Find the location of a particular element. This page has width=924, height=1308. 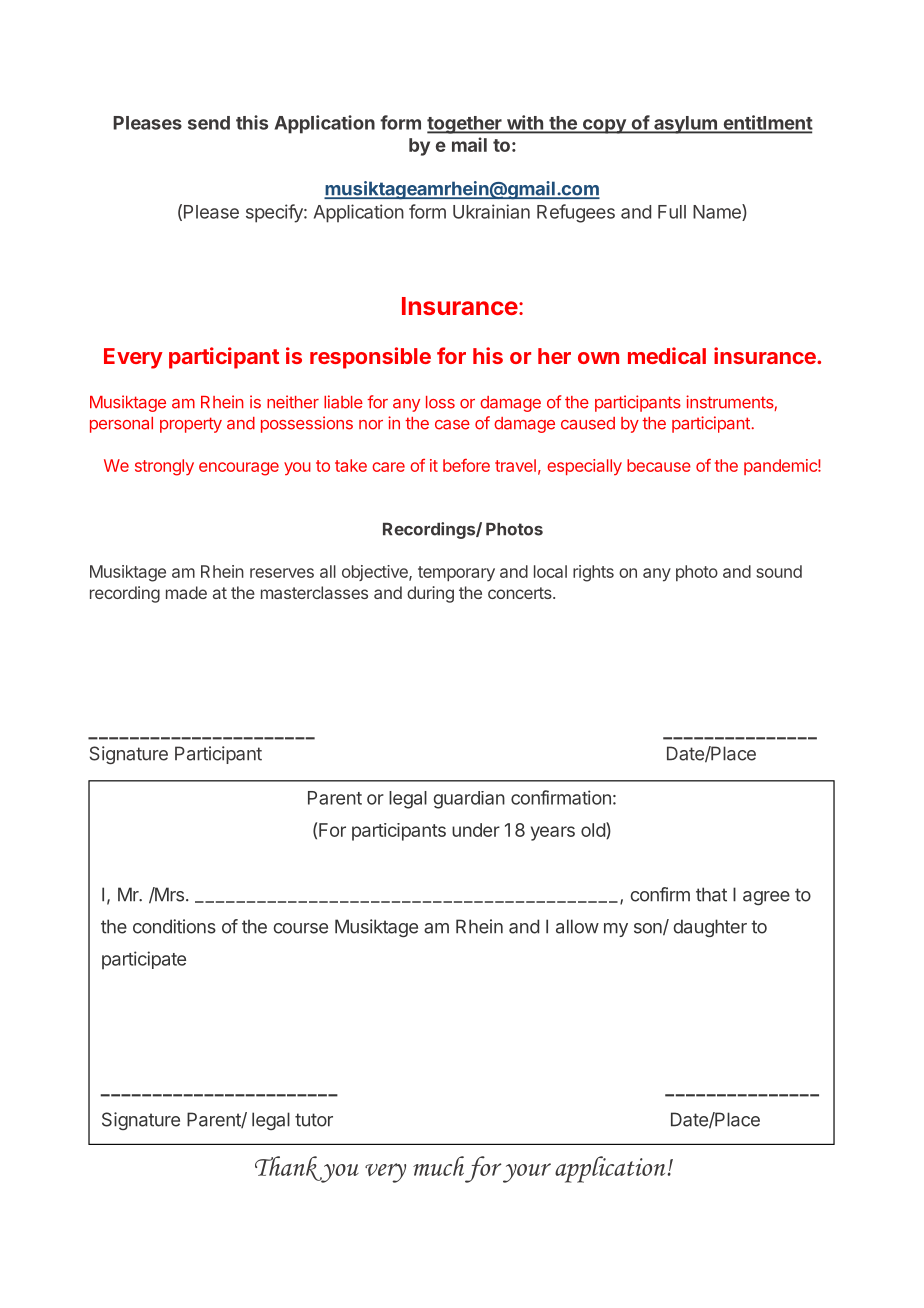

tutor is located at coordinates (314, 1120).
